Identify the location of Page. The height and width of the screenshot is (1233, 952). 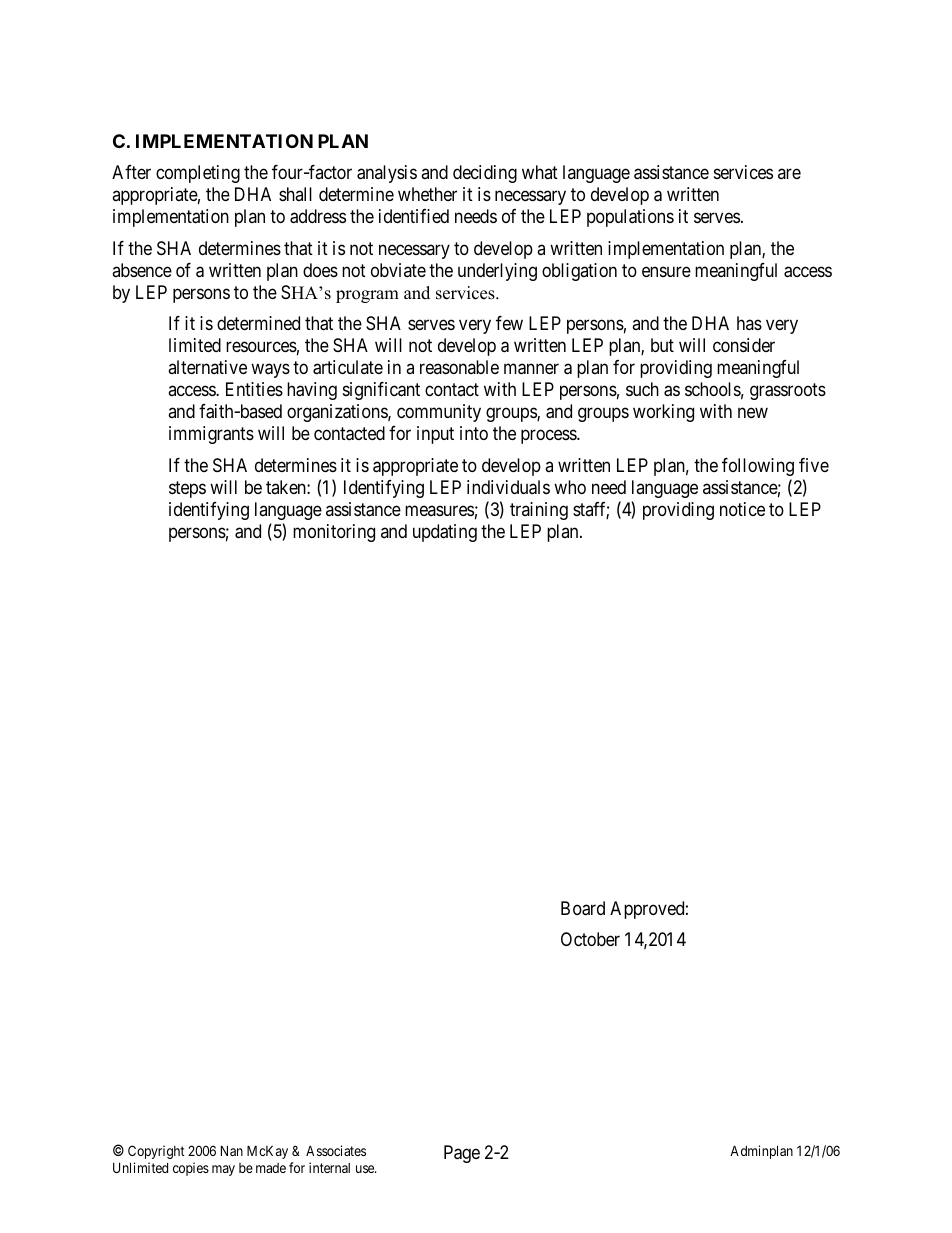
(462, 1154).
